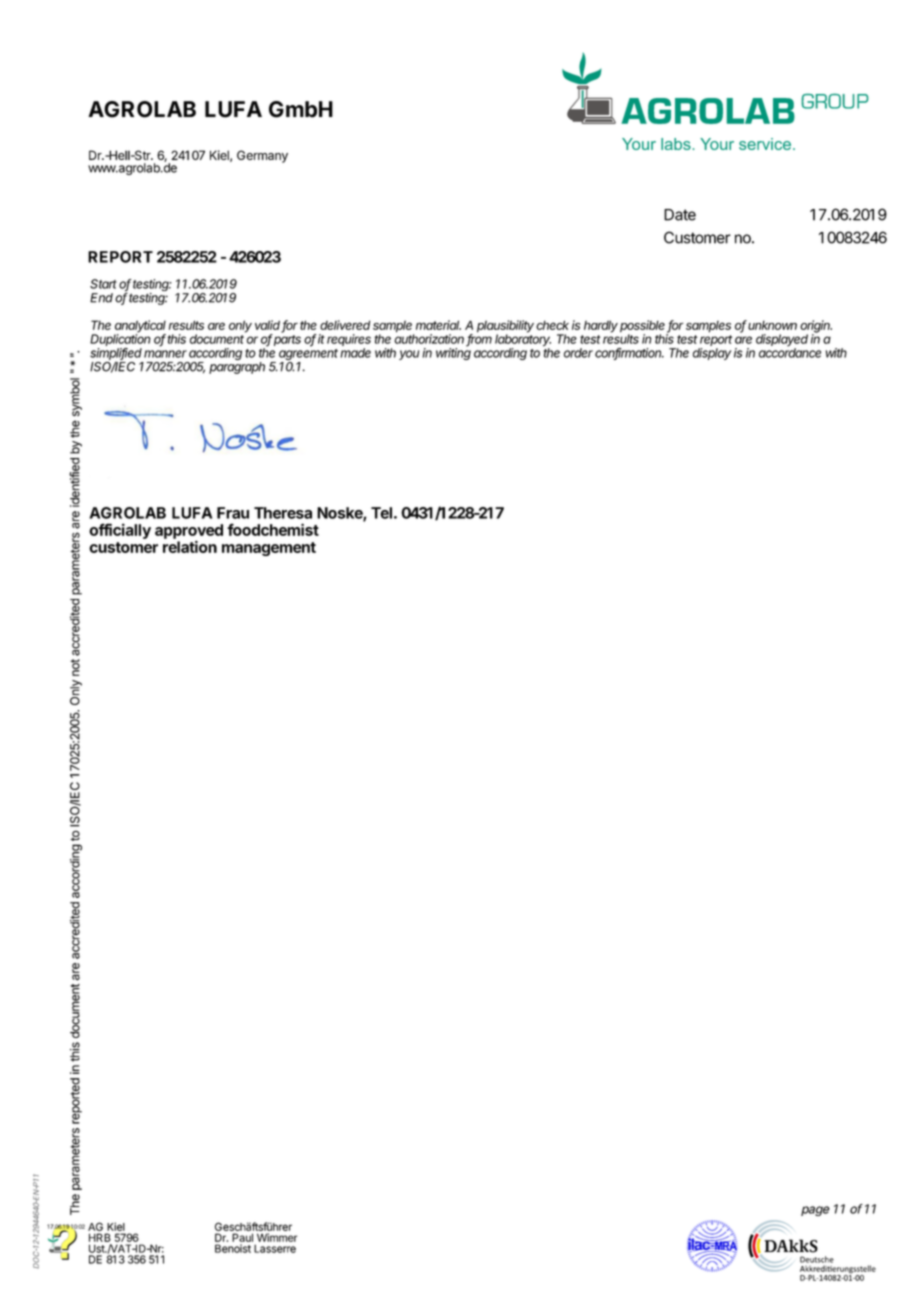 This page has height=1308, width=924. What do you see at coordinates (103, 284) in the page?
I see `Start` at bounding box center [103, 284].
